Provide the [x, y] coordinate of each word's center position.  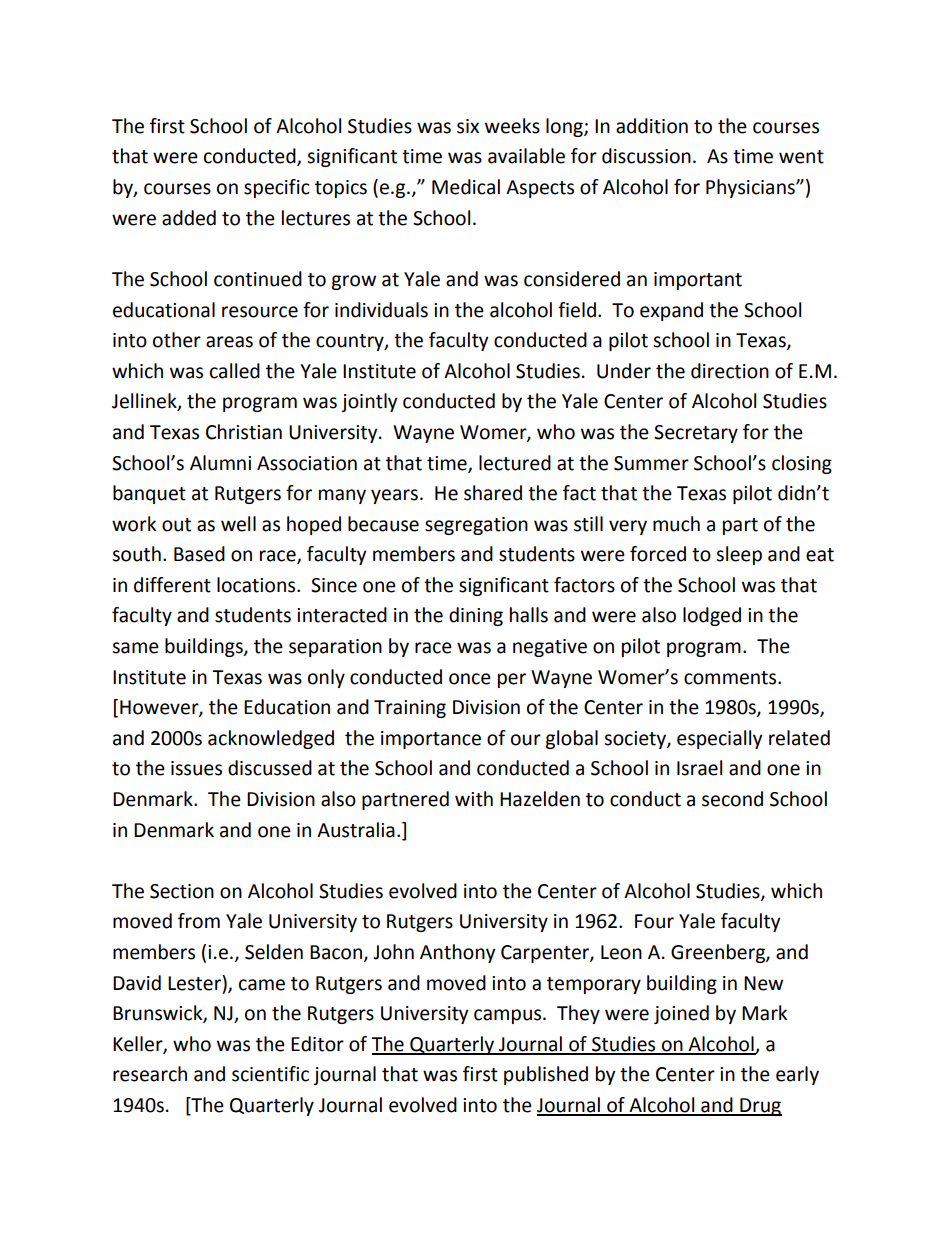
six [468, 126]
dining [476, 616]
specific [277, 188]
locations [257, 585]
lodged [712, 616]
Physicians [751, 188]
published [546, 1075]
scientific [270, 1074]
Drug [760, 1107]
